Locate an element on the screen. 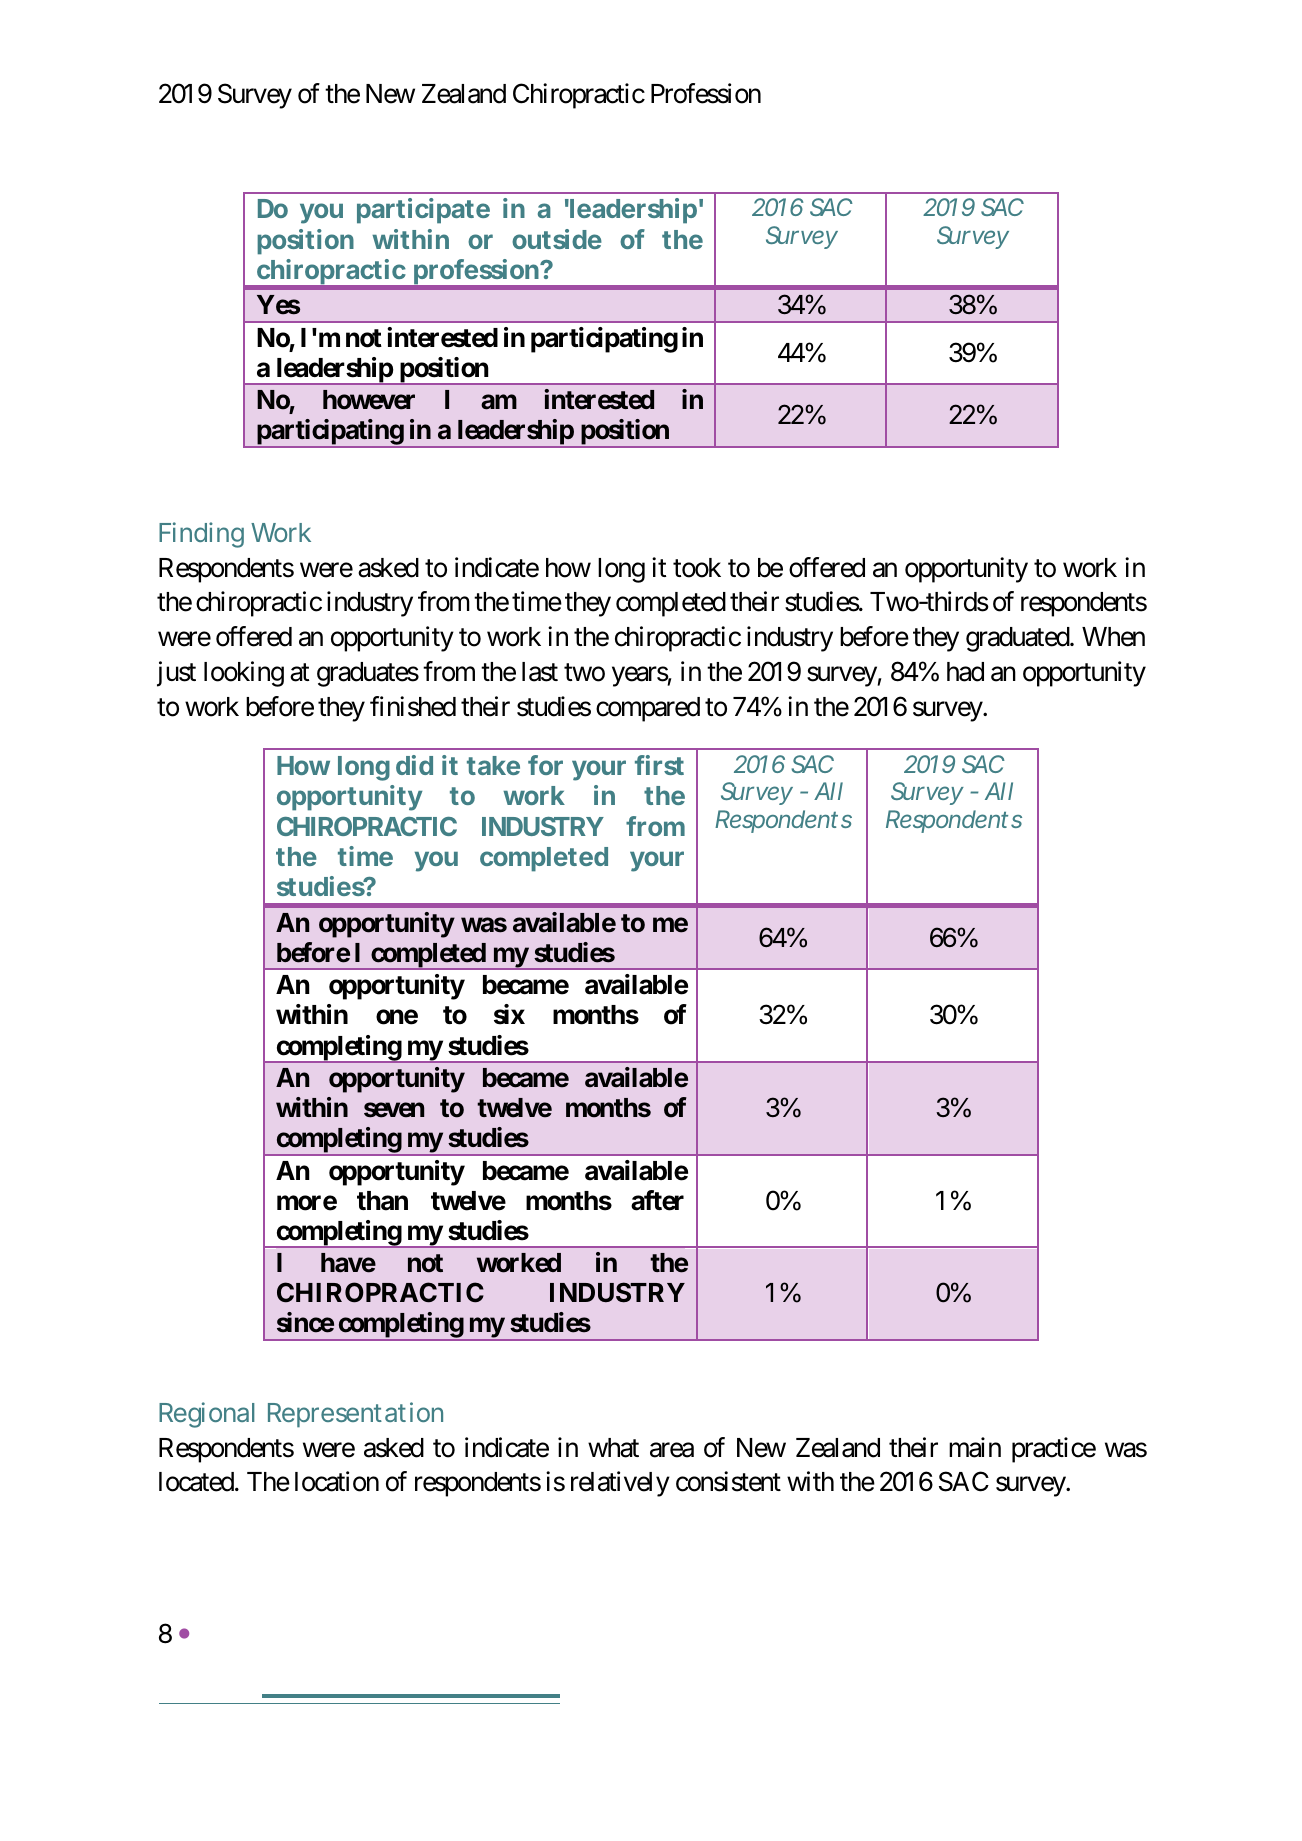 The width and height of the screenshot is (1302, 1841). Finding is located at coordinates (201, 535).
